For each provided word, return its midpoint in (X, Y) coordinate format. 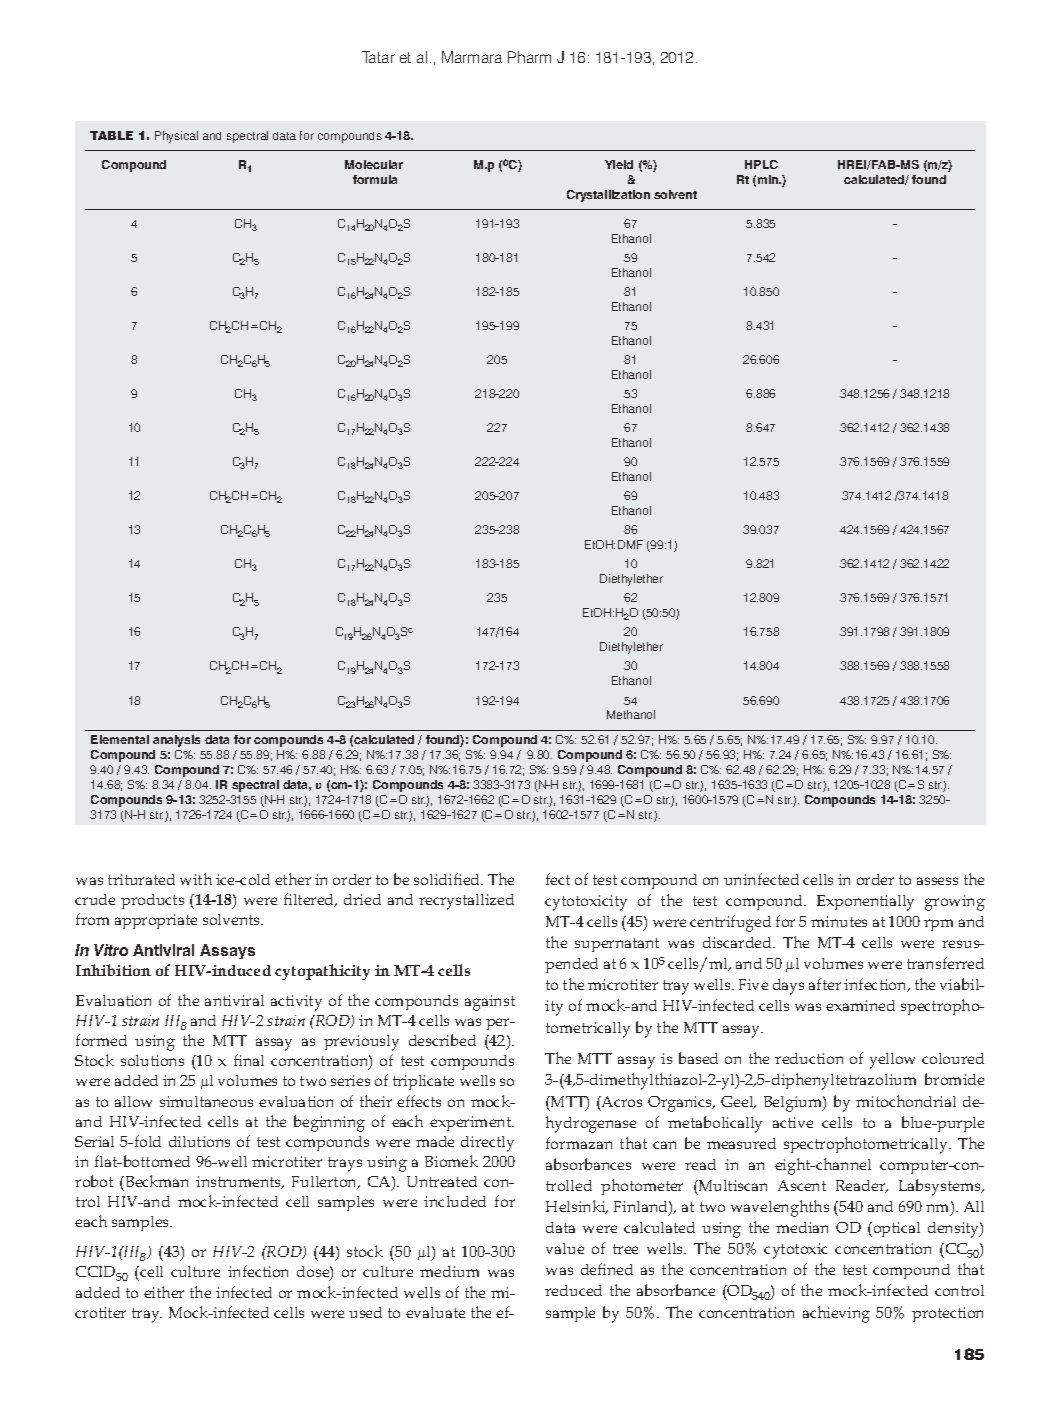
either (164, 1292)
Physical (176, 137)
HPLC (761, 164)
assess (937, 881)
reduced (573, 1290)
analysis (176, 741)
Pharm (529, 57)
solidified (448, 879)
